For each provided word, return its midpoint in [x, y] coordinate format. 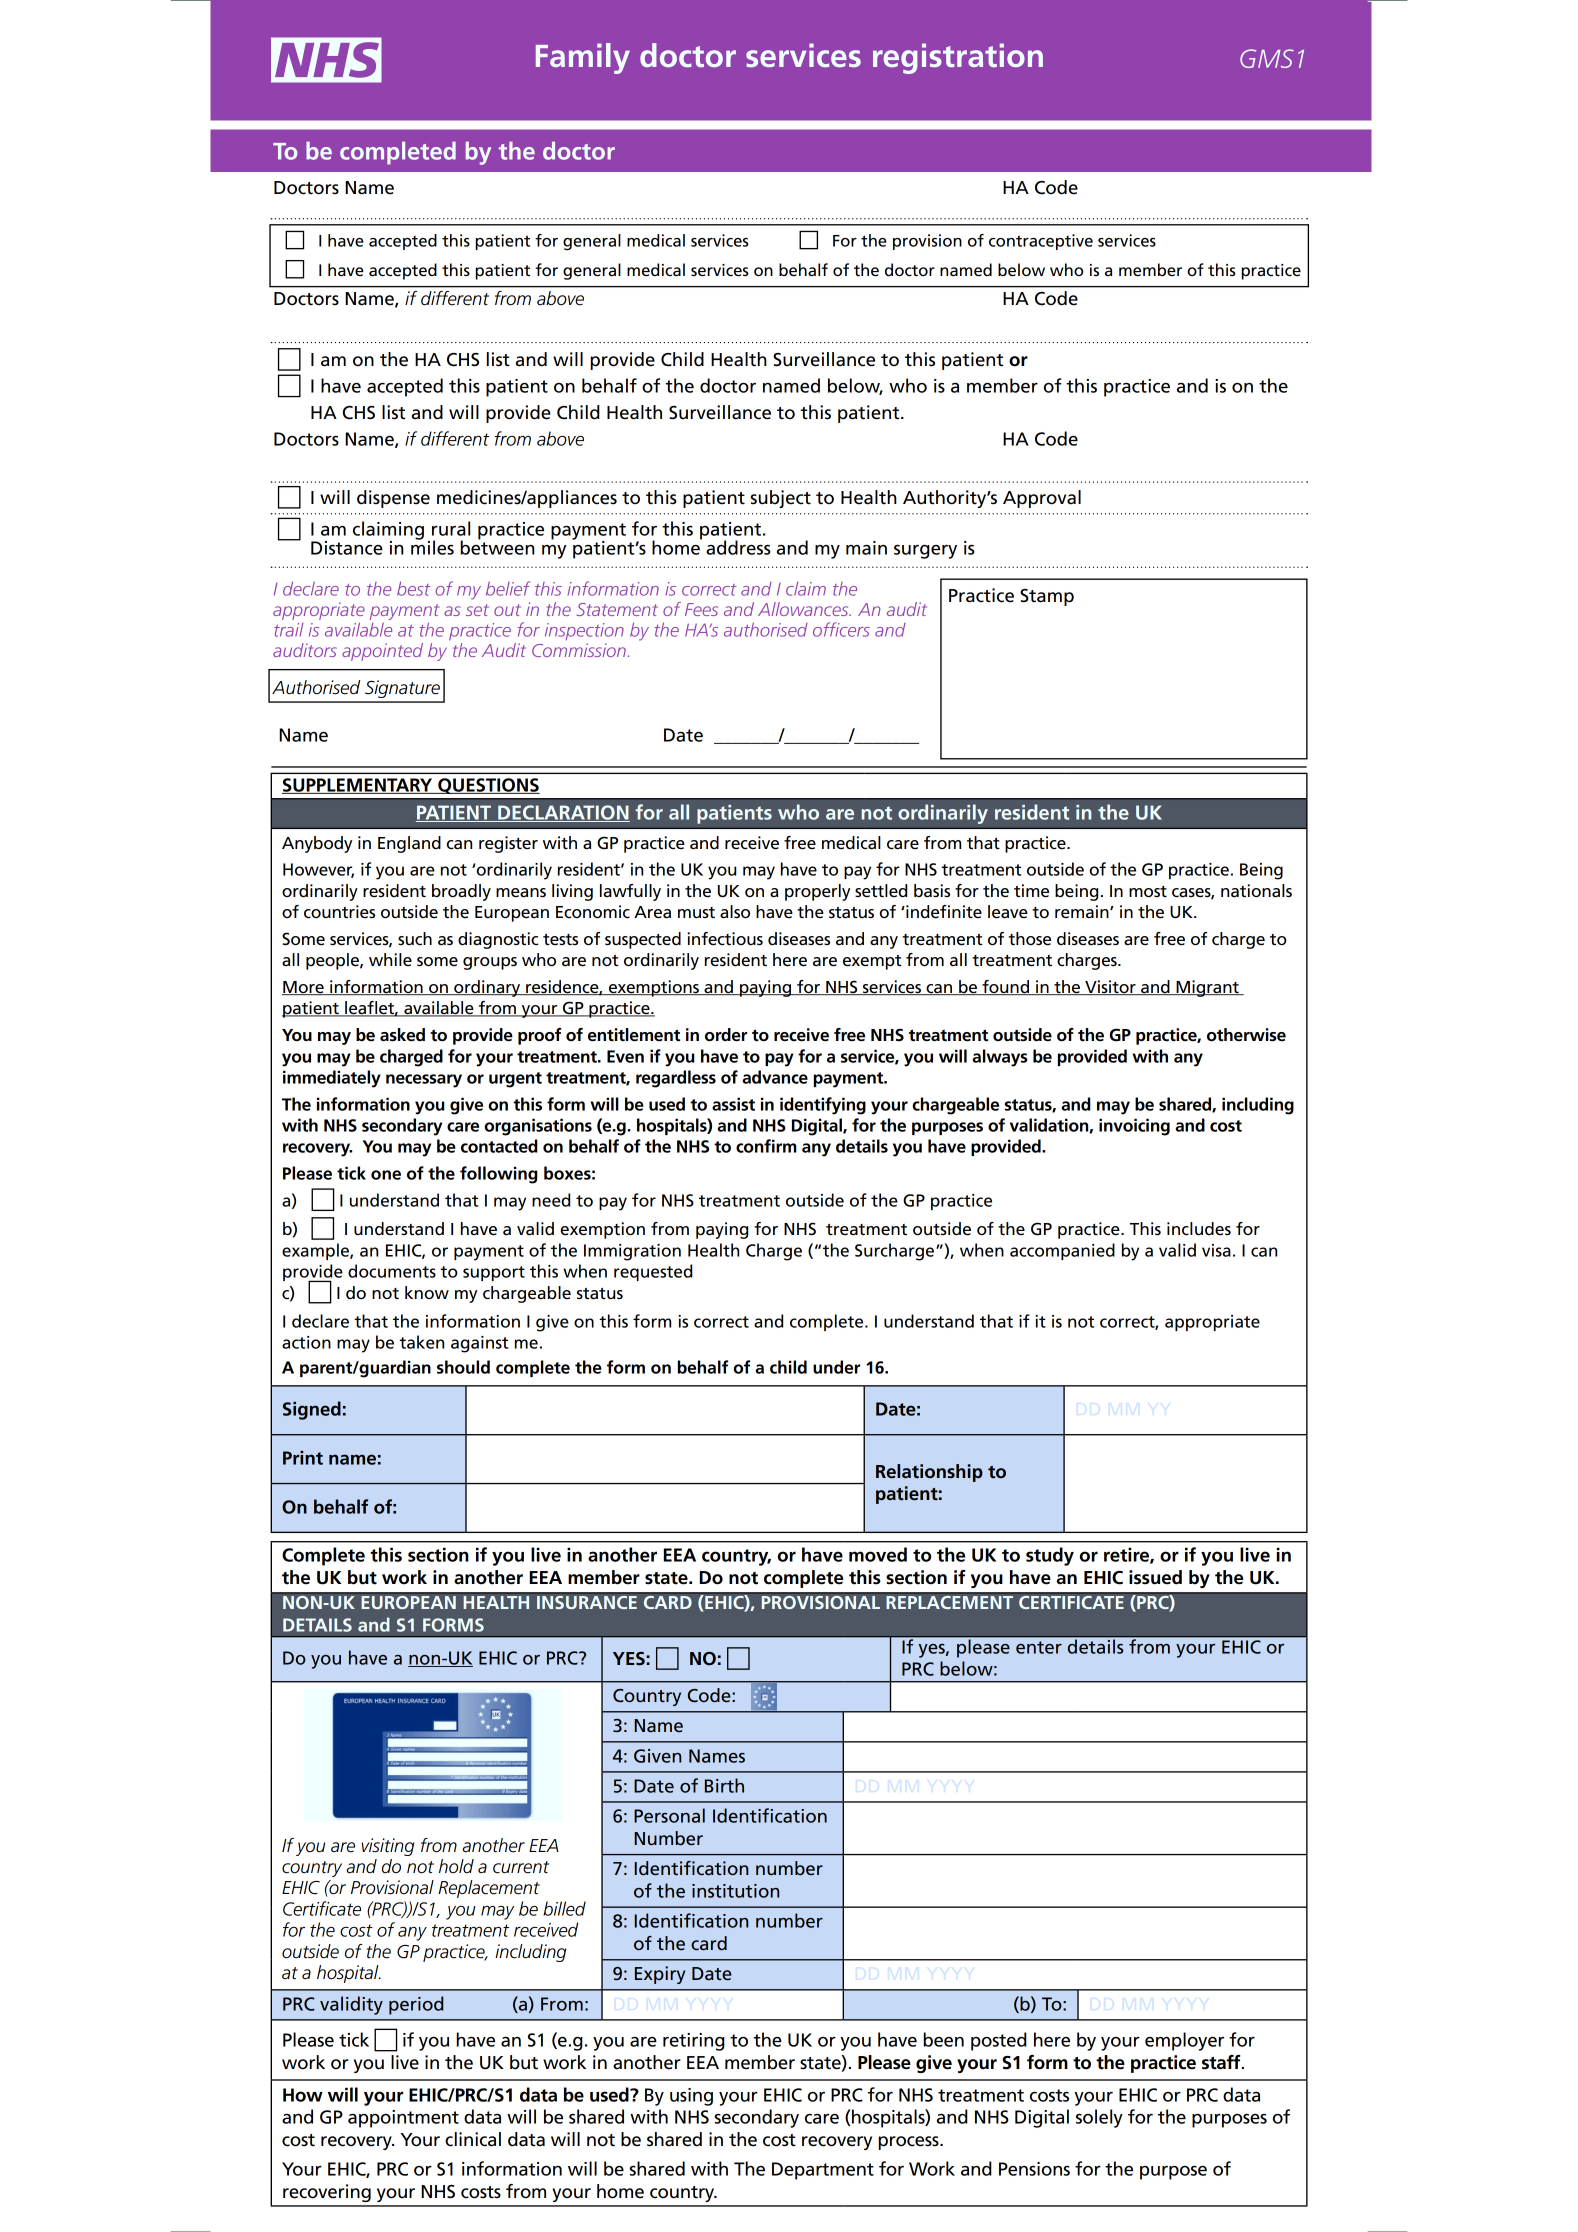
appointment [403, 2119]
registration [958, 58]
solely [1099, 2118]
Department [823, 2171]
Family [583, 58]
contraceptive [1041, 242]
